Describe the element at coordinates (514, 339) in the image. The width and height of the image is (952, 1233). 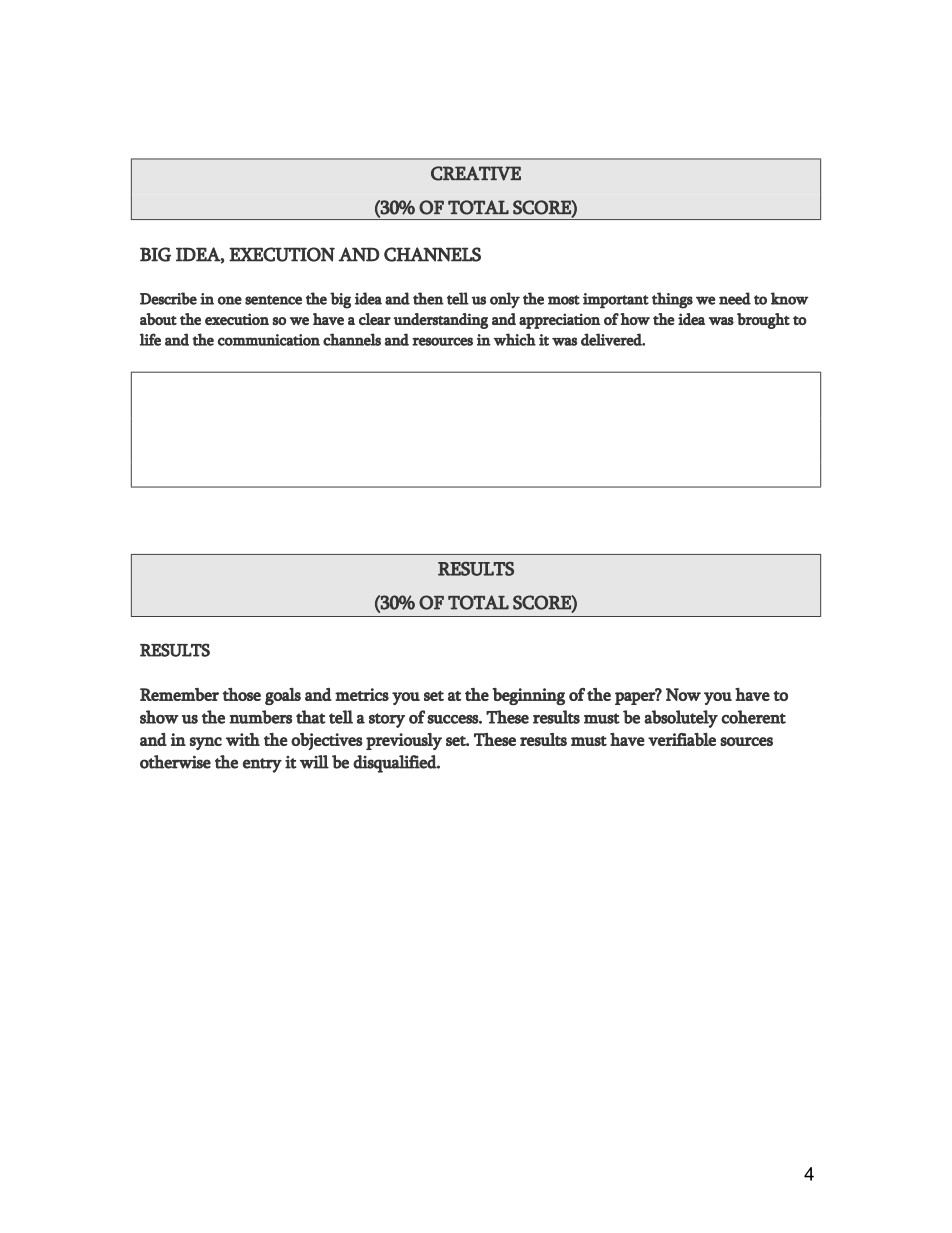
I see `which` at that location.
